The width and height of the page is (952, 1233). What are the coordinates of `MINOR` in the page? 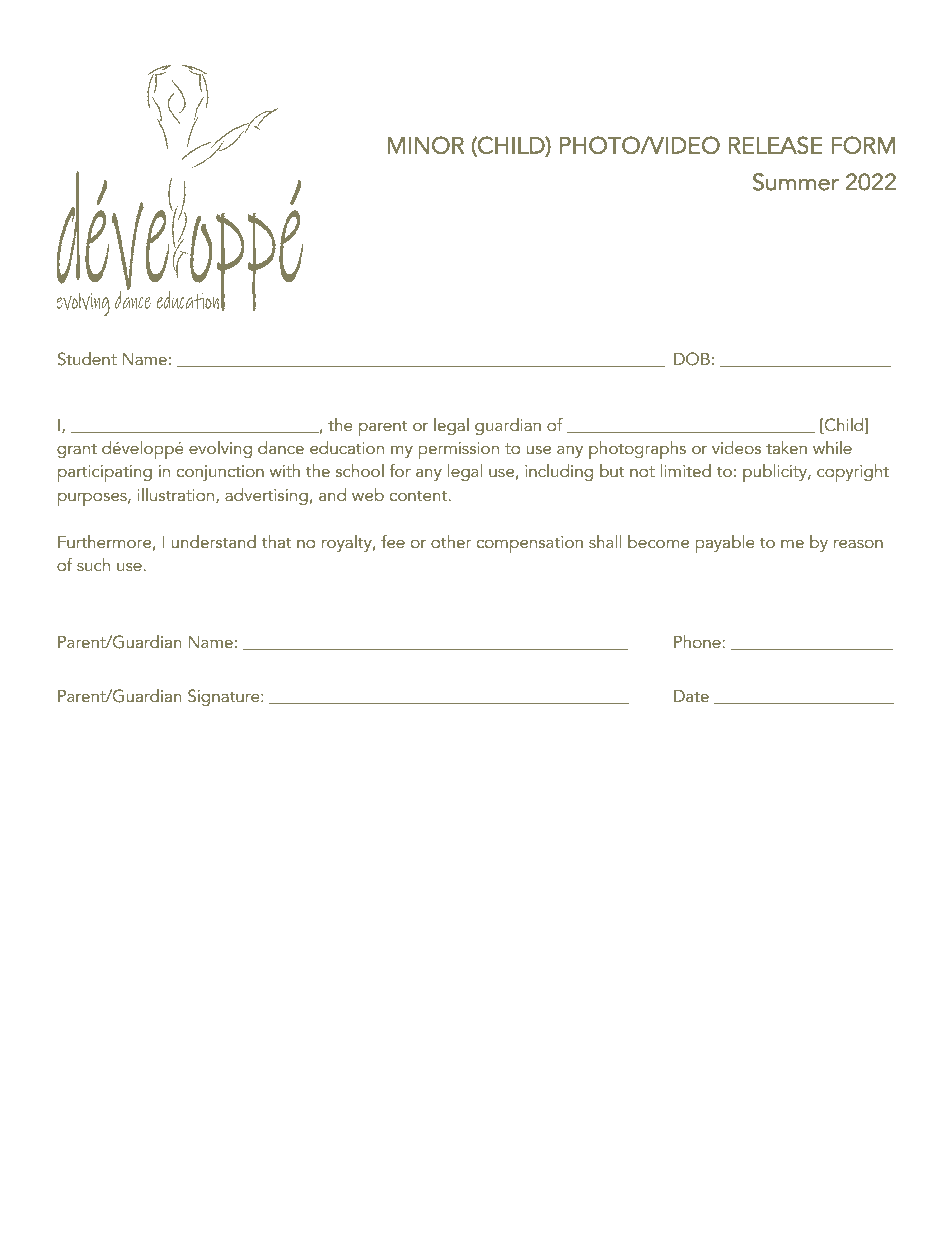 It's located at (426, 145).
